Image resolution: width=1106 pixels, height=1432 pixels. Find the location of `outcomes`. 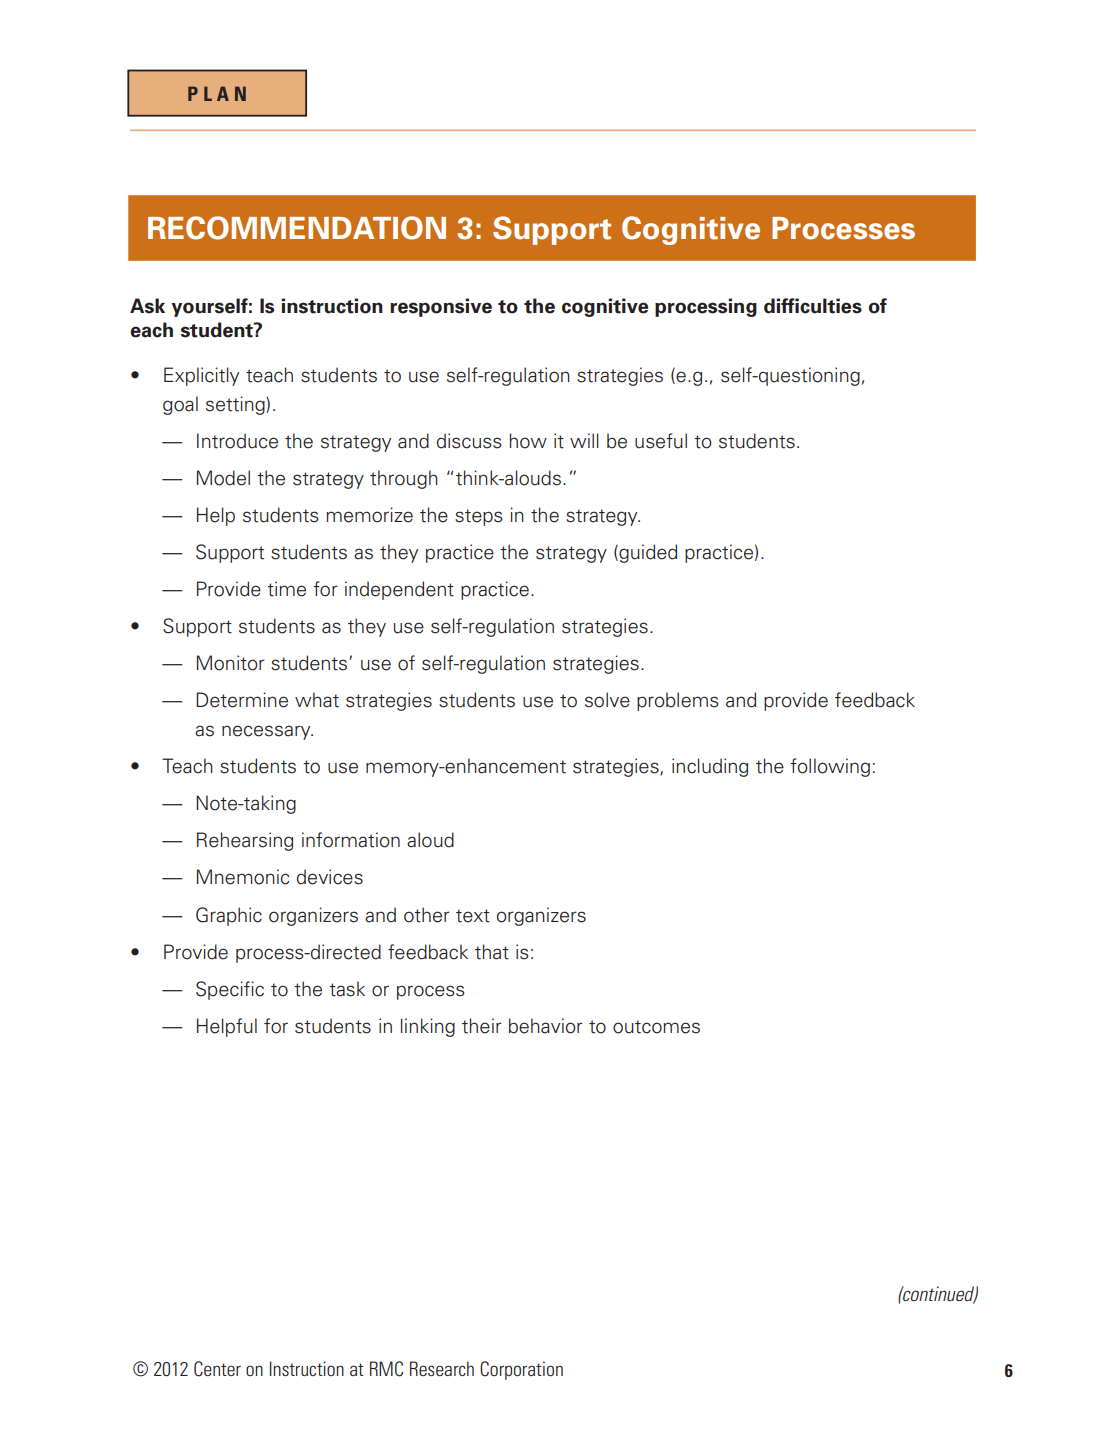

outcomes is located at coordinates (656, 1027).
